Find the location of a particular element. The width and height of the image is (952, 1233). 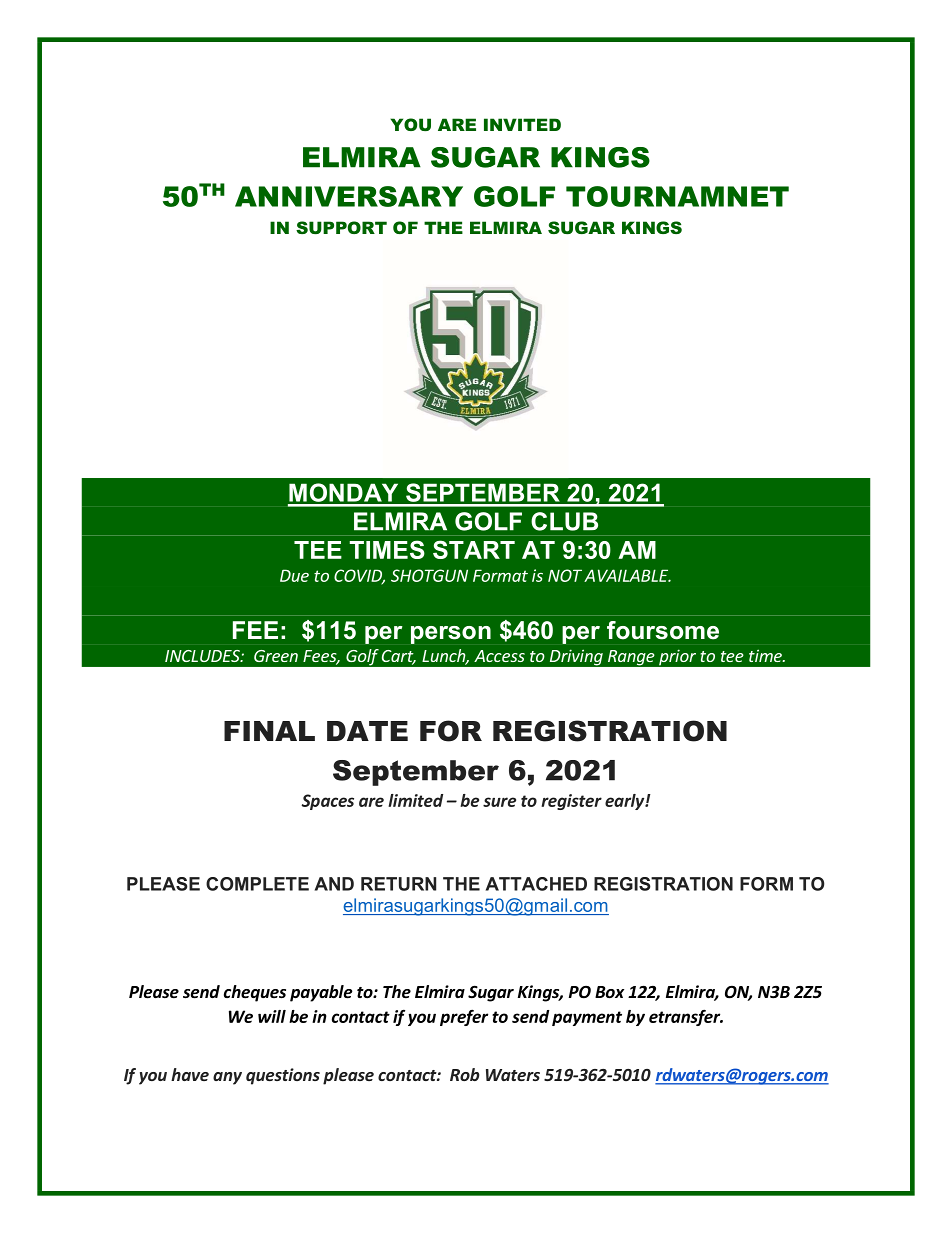

SUPPORT is located at coordinates (341, 227).
